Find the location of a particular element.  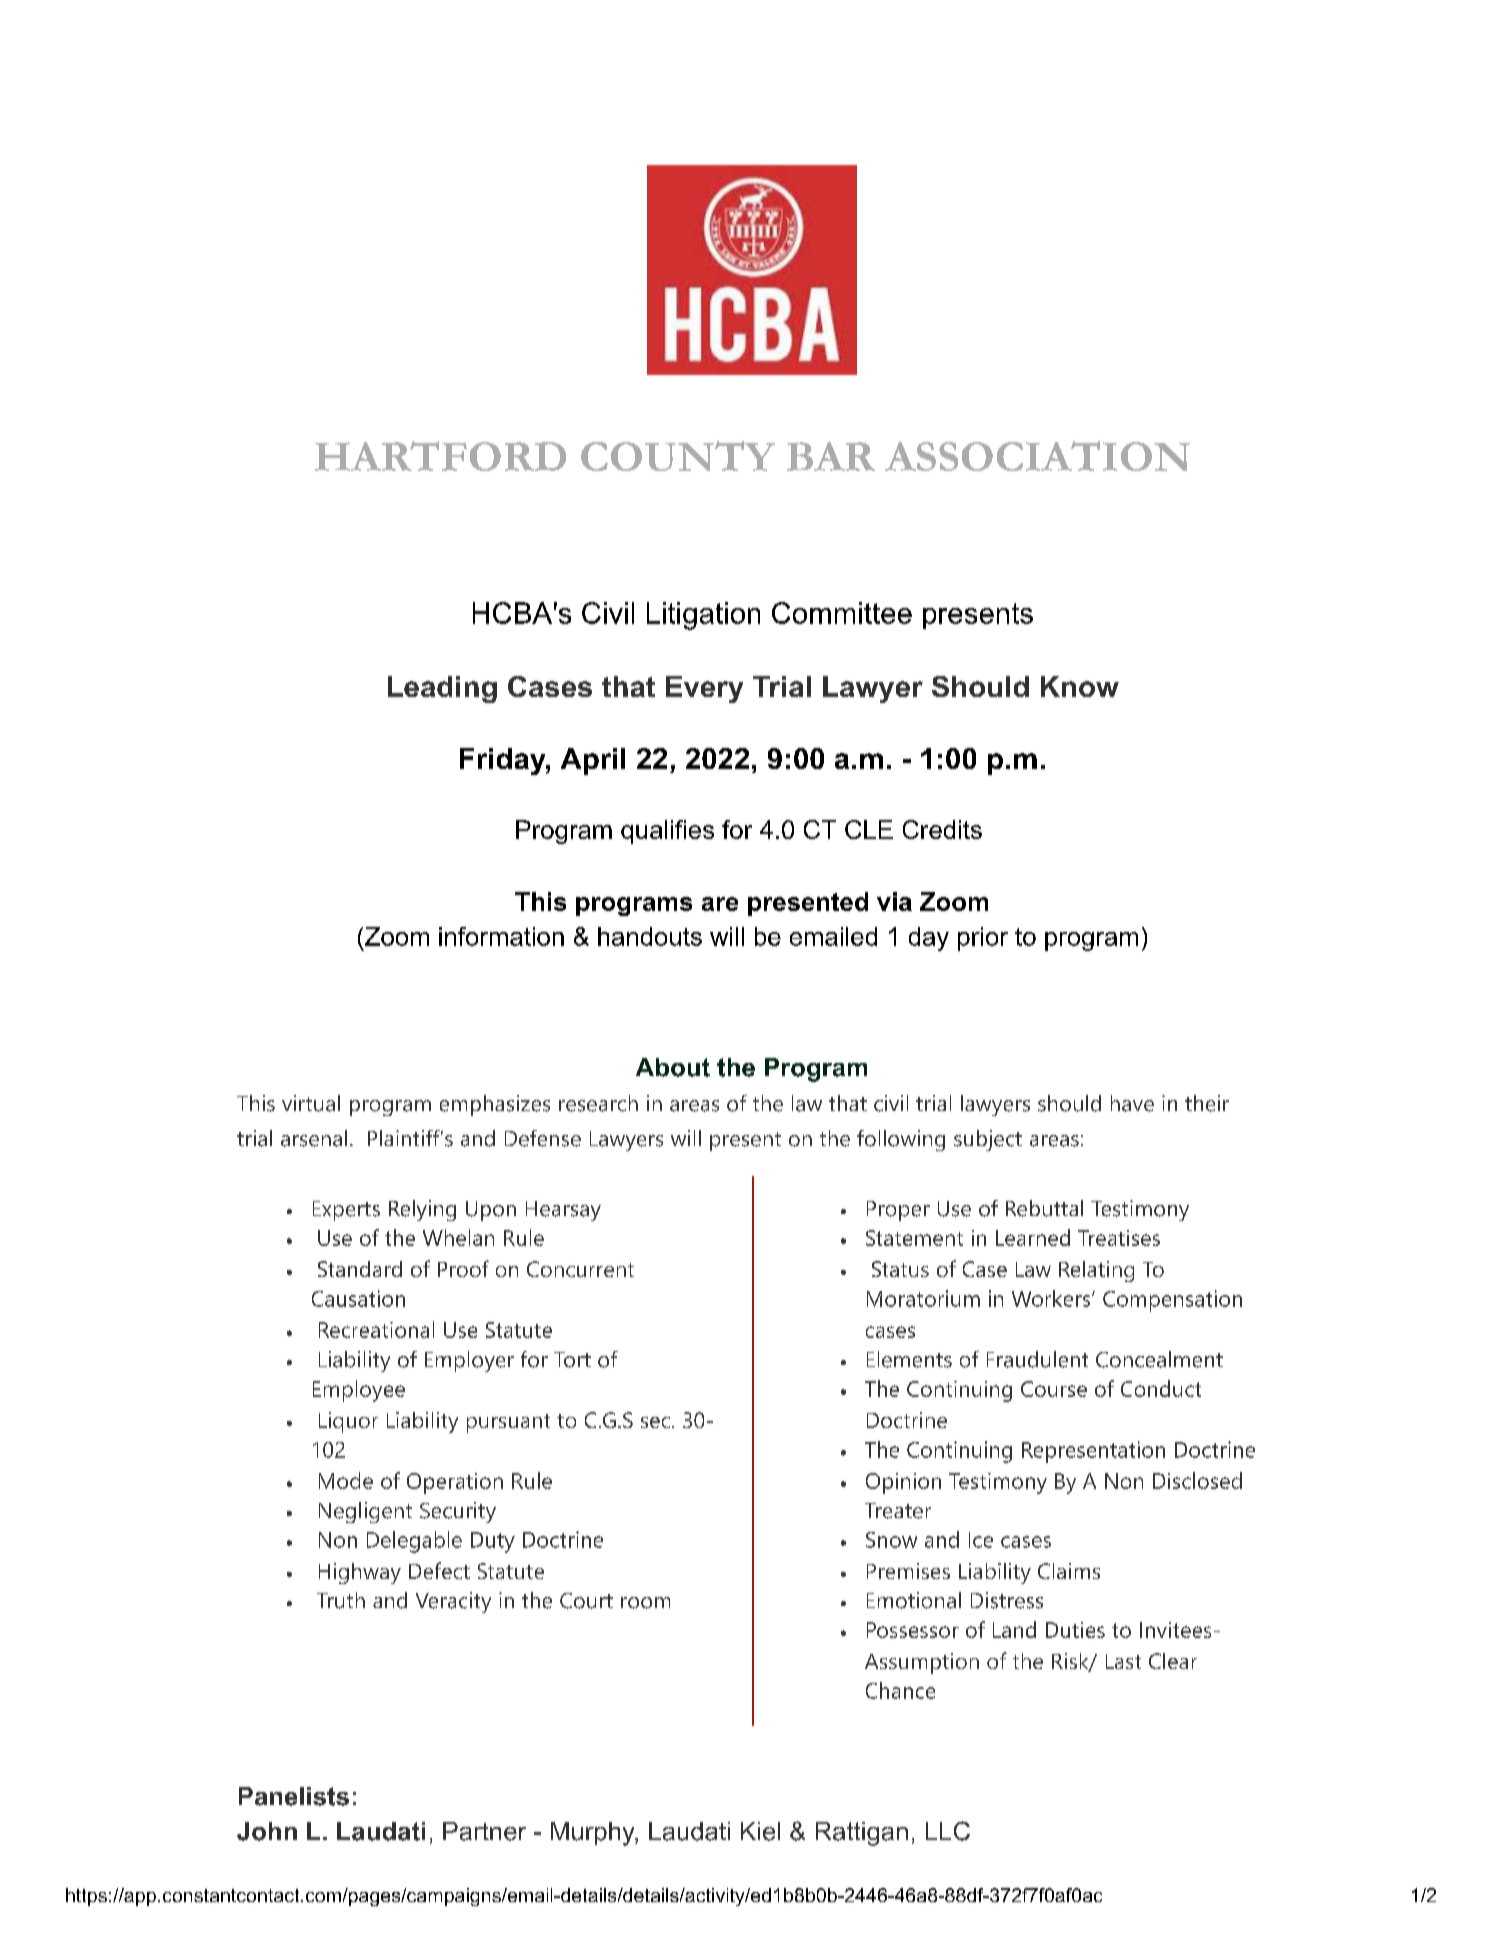

arsenal is located at coordinates (314, 1138).
